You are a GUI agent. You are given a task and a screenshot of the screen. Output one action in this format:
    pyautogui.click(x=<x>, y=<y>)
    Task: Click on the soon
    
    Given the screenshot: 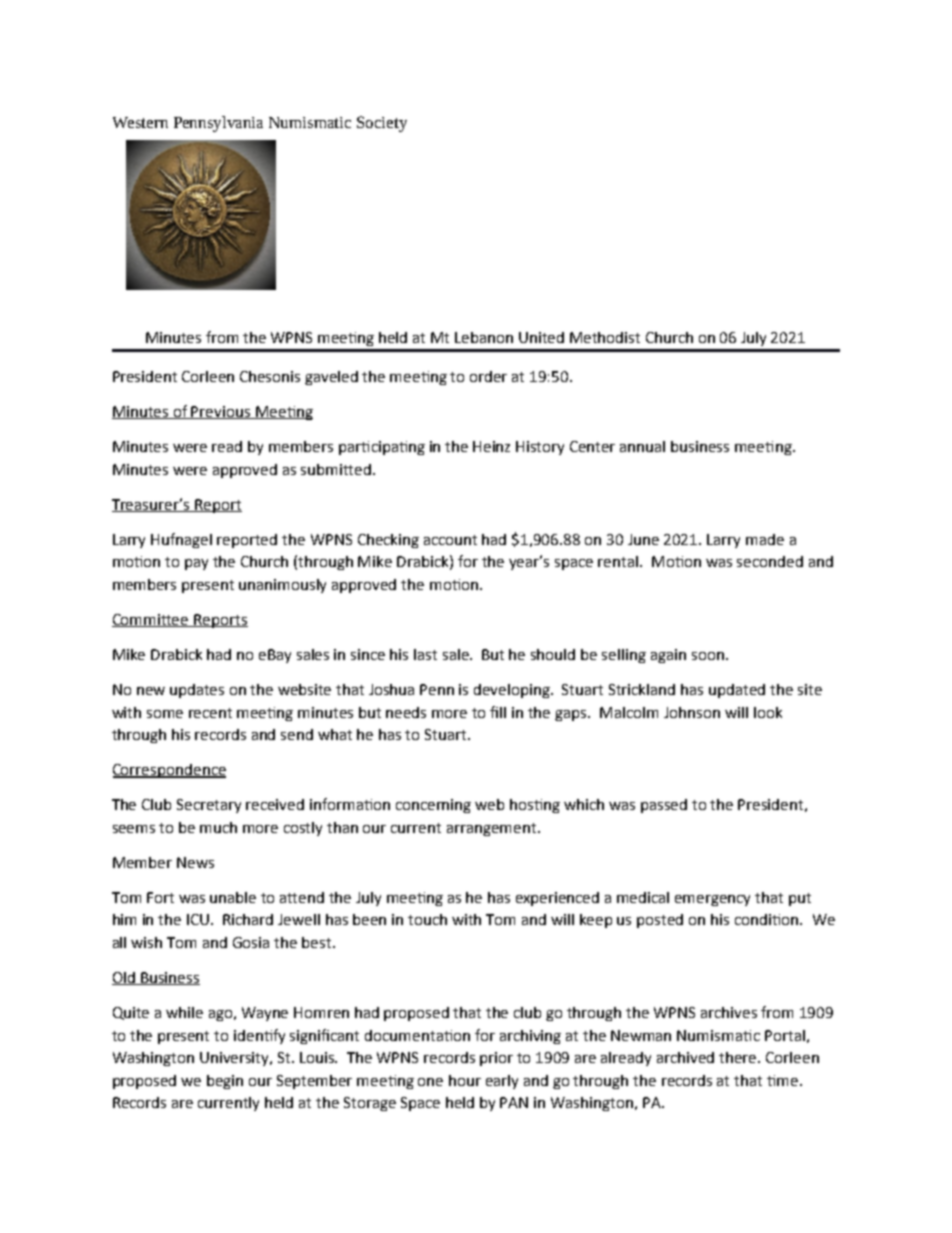 What is the action you would take?
    pyautogui.click(x=708, y=656)
